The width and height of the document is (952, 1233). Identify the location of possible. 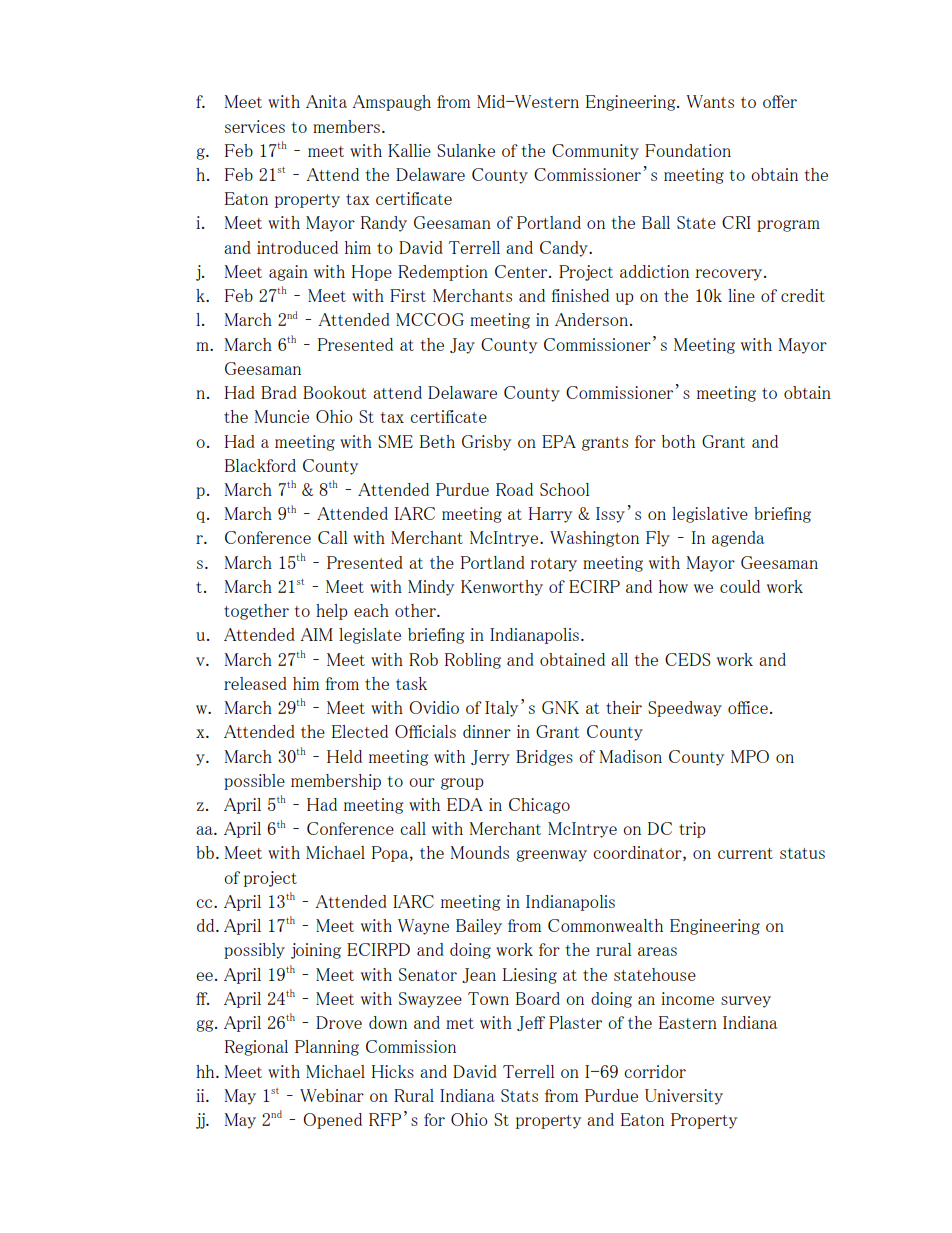
(254, 782).
